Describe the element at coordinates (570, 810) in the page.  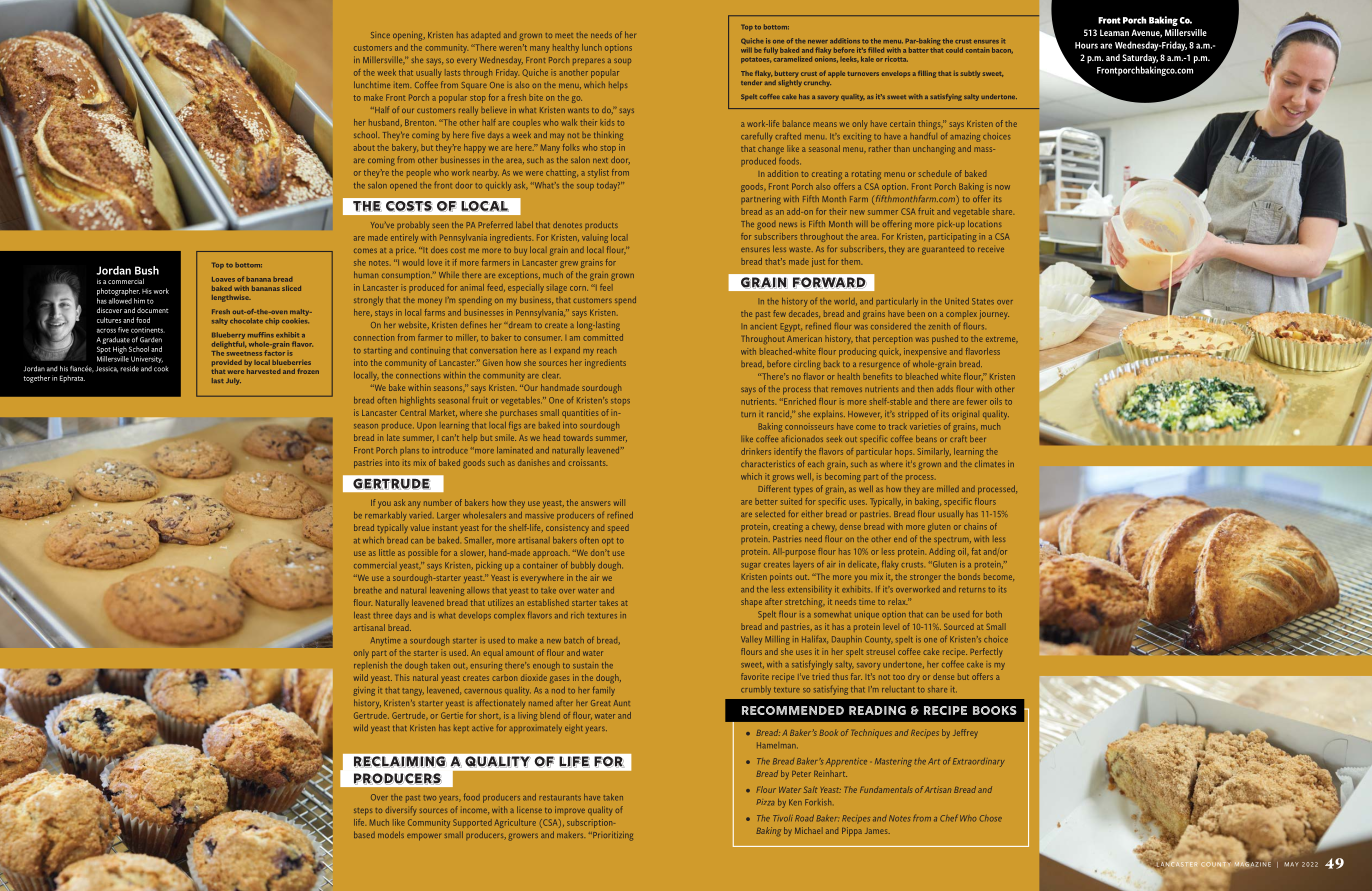
I see `improve` at that location.
